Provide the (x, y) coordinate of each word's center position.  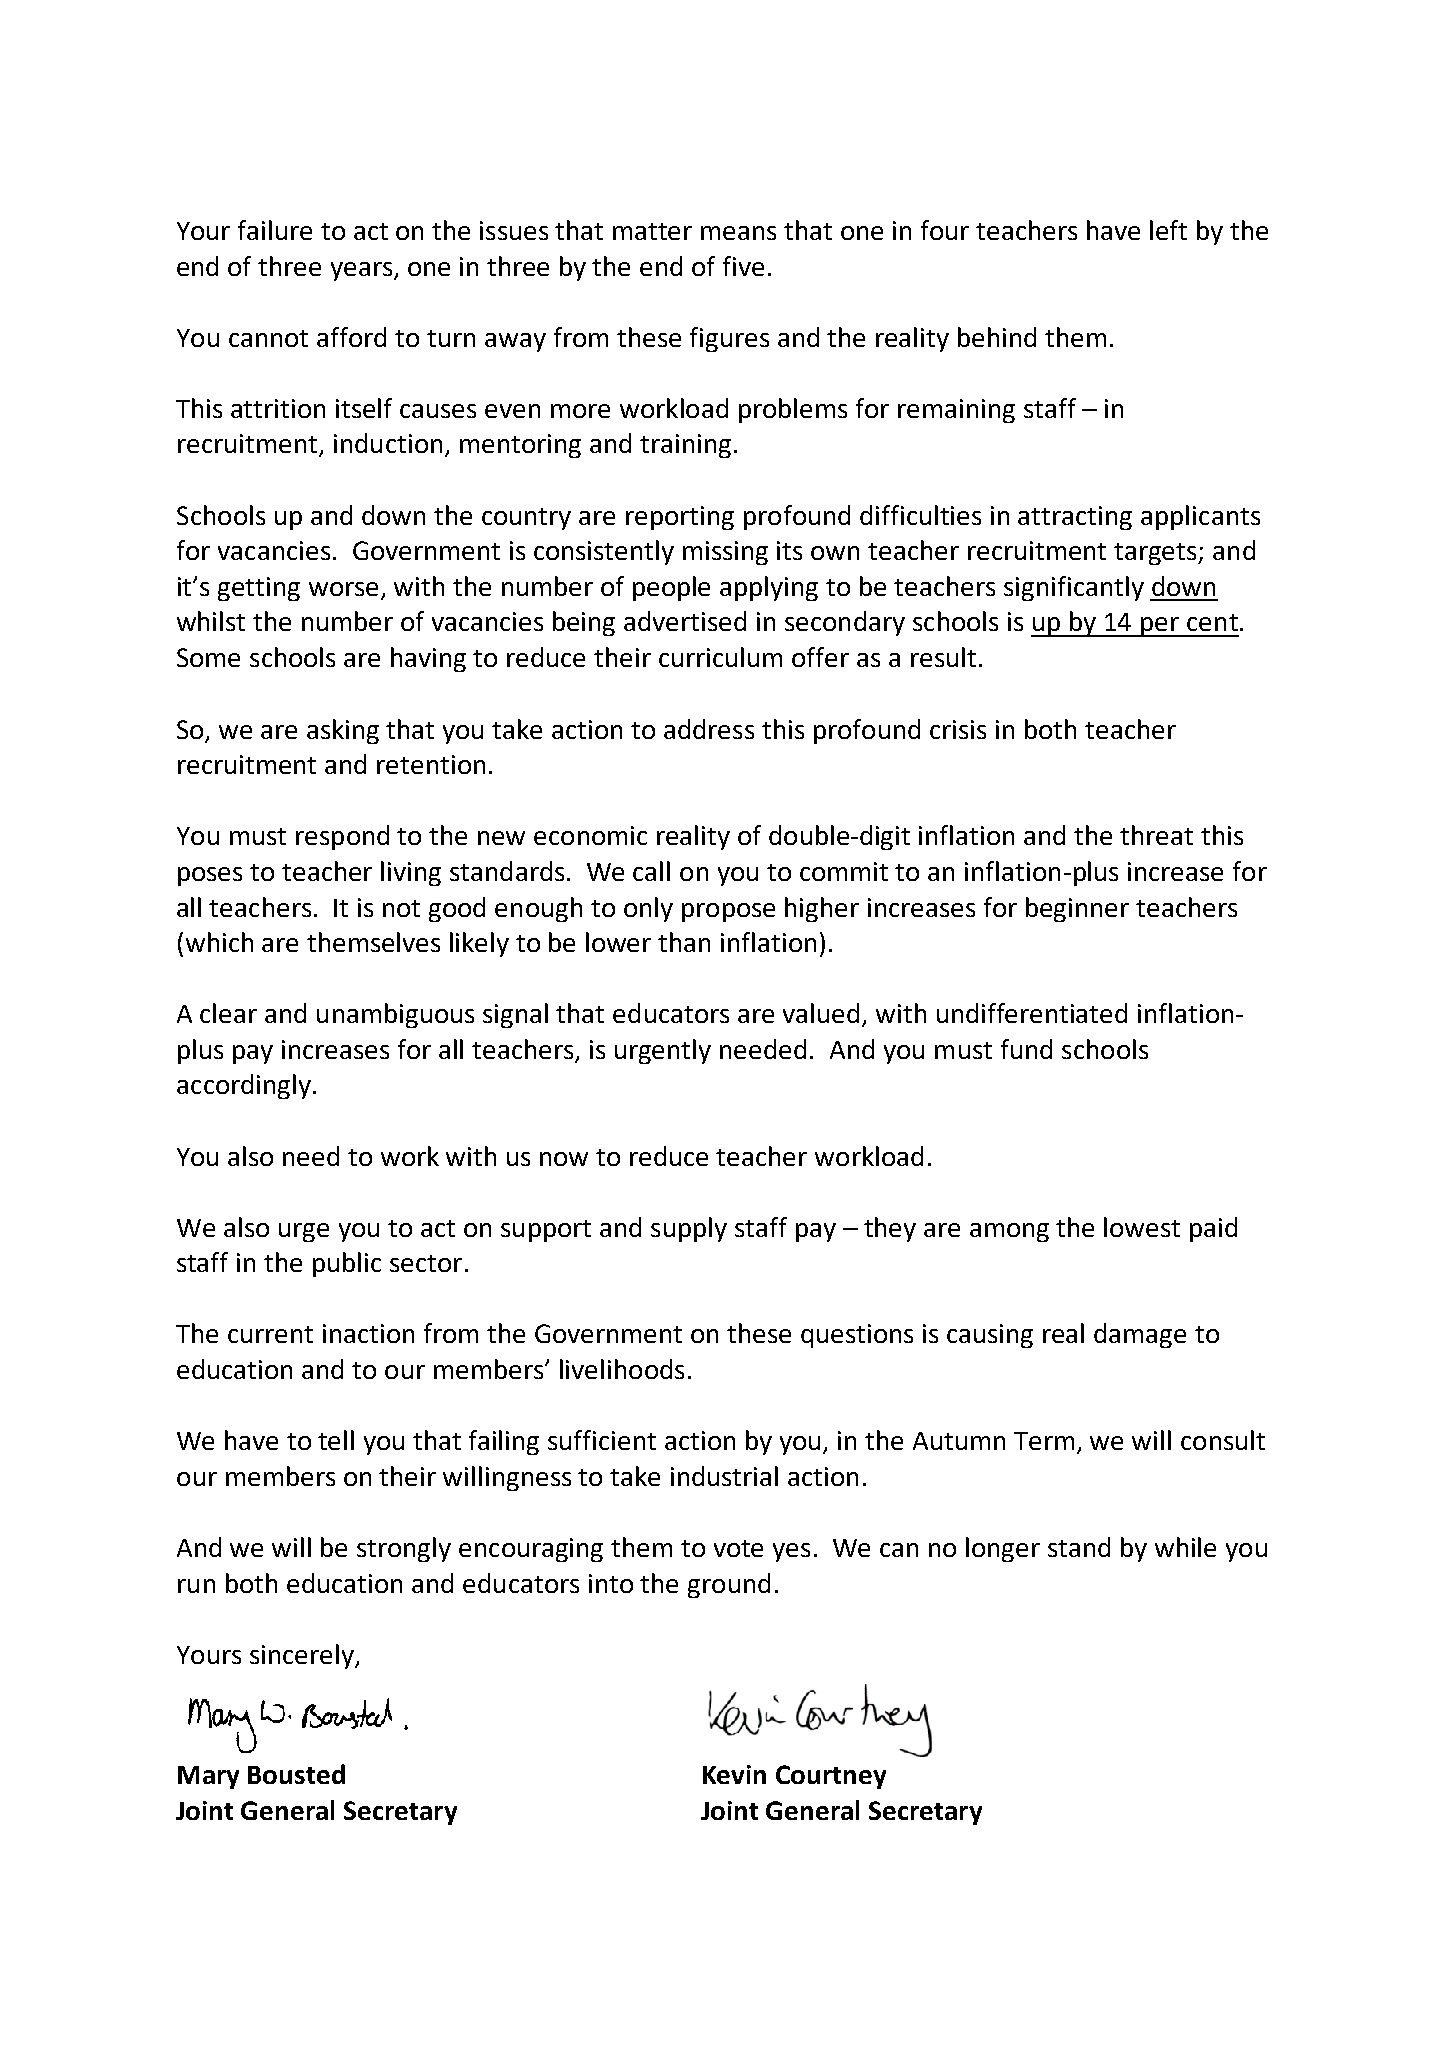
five (743, 266)
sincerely (303, 1656)
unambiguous (395, 1015)
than (684, 942)
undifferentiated (1032, 1013)
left (1168, 230)
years (361, 271)
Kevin (734, 1774)
